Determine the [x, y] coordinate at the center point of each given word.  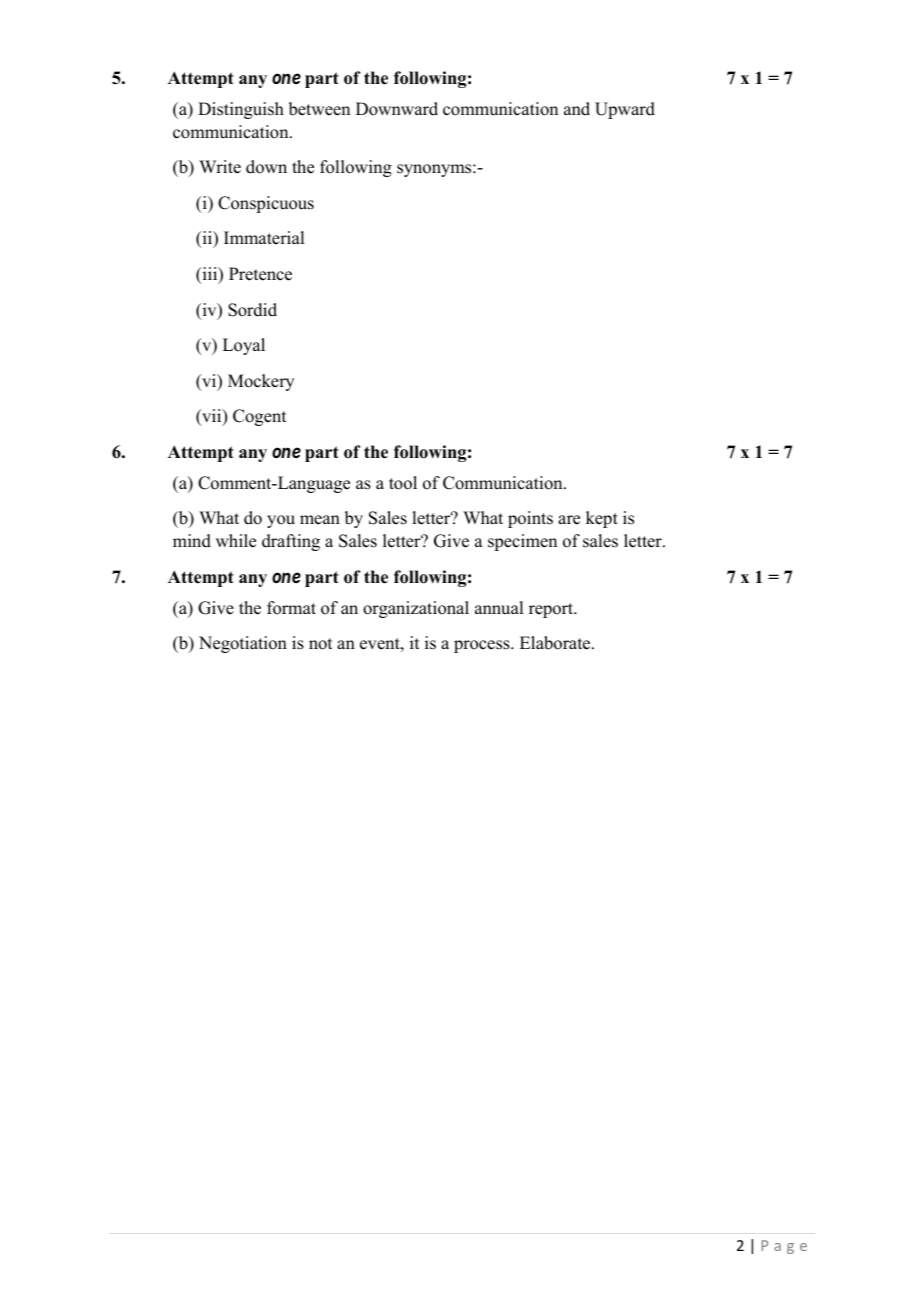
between [319, 109]
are [569, 520]
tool [403, 483]
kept [602, 519]
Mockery [261, 382]
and [577, 109]
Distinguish [241, 110]
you [281, 521]
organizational [416, 609]
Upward [625, 110]
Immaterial [264, 238]
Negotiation [243, 644]
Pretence [260, 274]
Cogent [259, 417]
